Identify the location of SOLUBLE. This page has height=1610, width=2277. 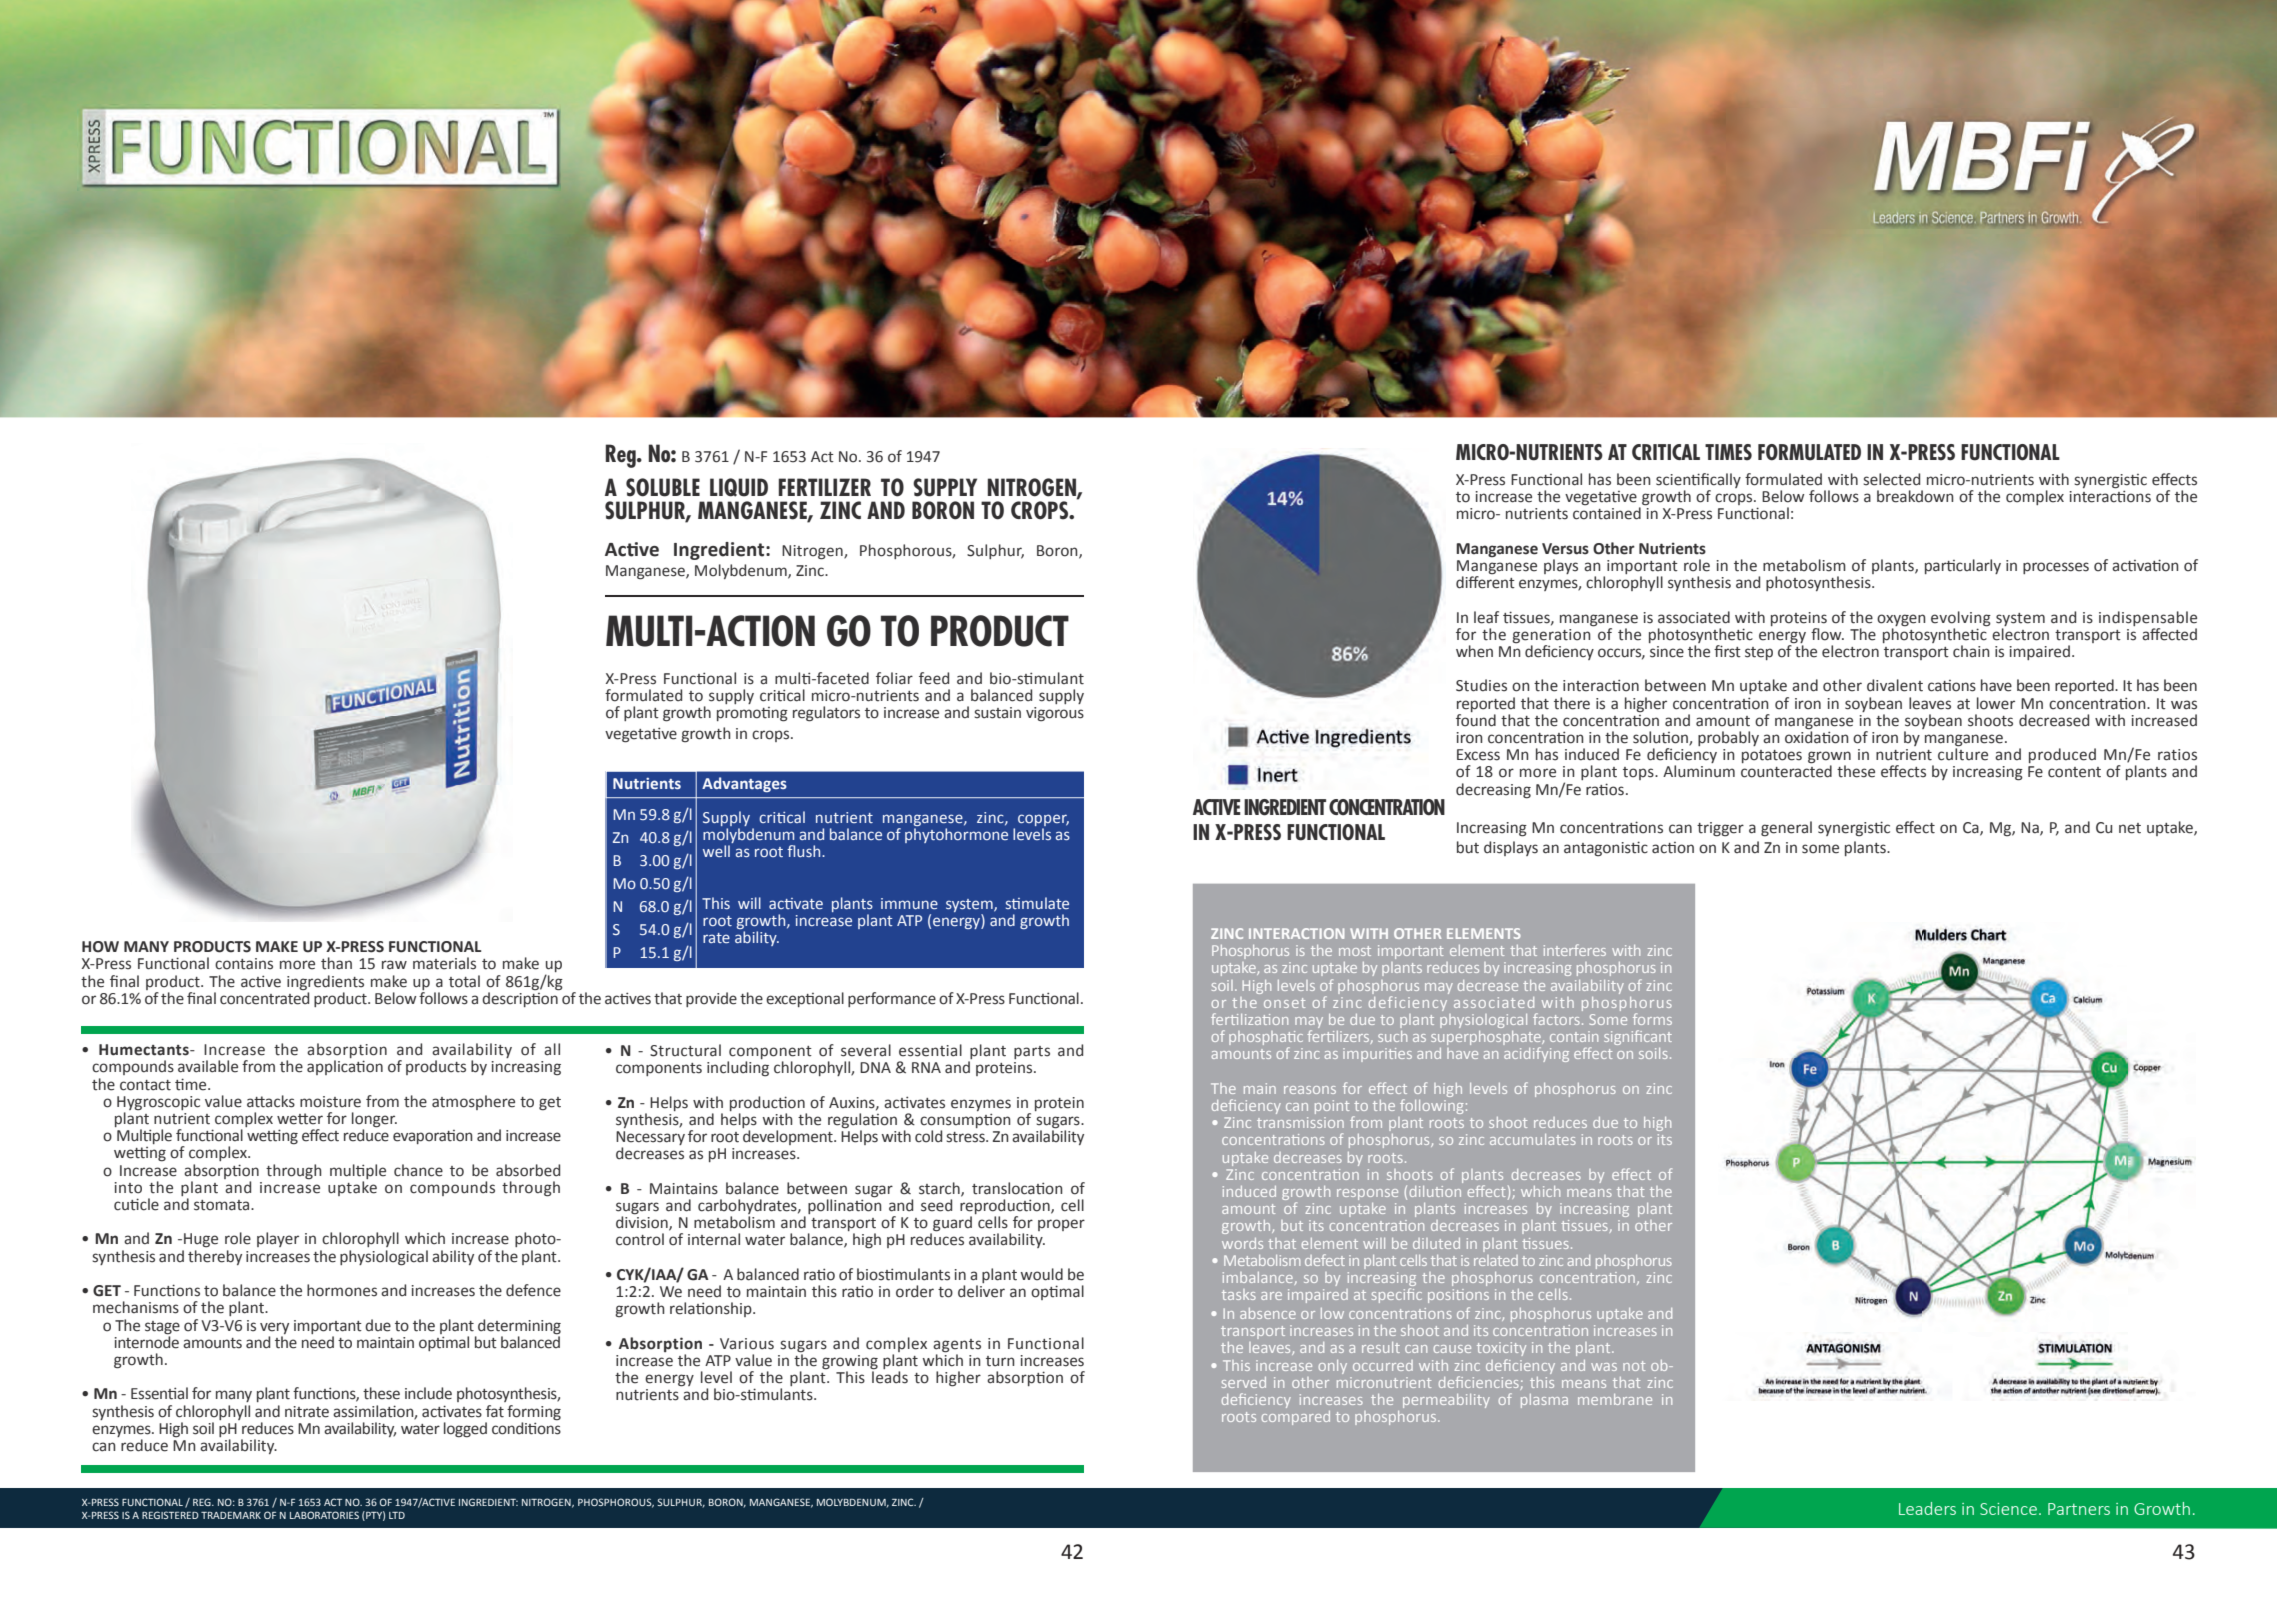
(663, 487).
